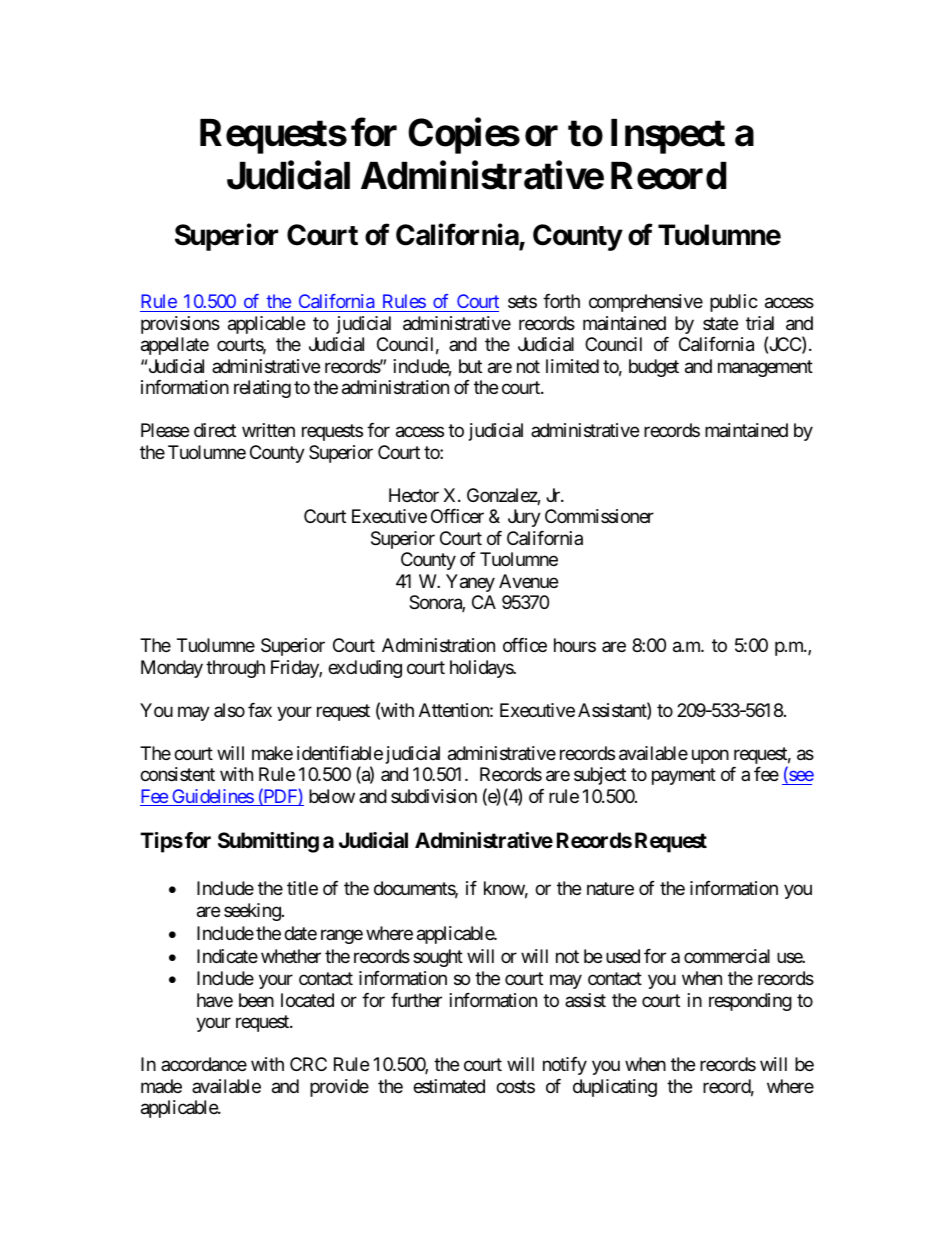 The image size is (952, 1233). I want to click on through, so click(235, 669).
